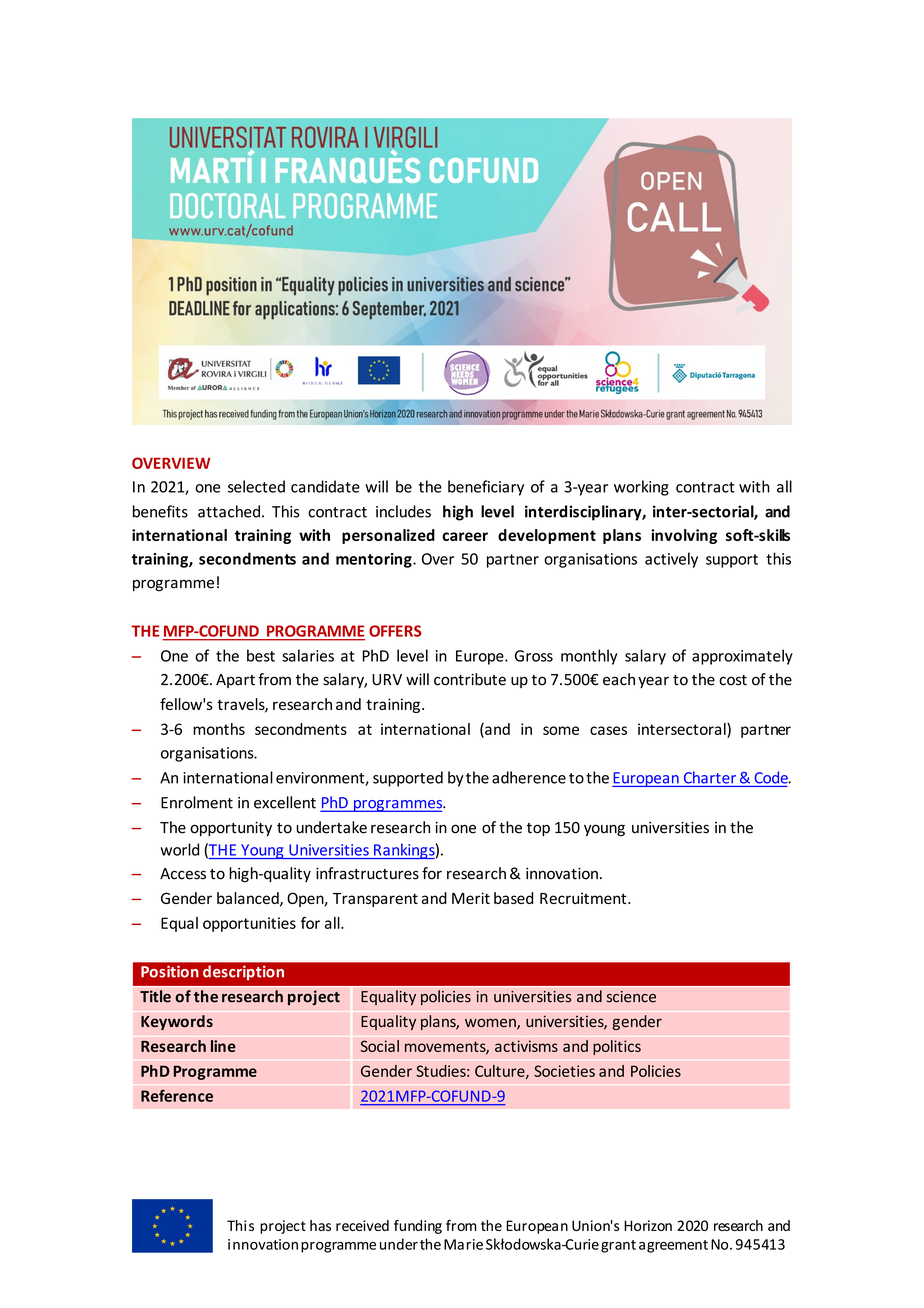 Image resolution: width=924 pixels, height=1308 pixels. What do you see at coordinates (471, 898) in the screenshot?
I see `Merit` at bounding box center [471, 898].
